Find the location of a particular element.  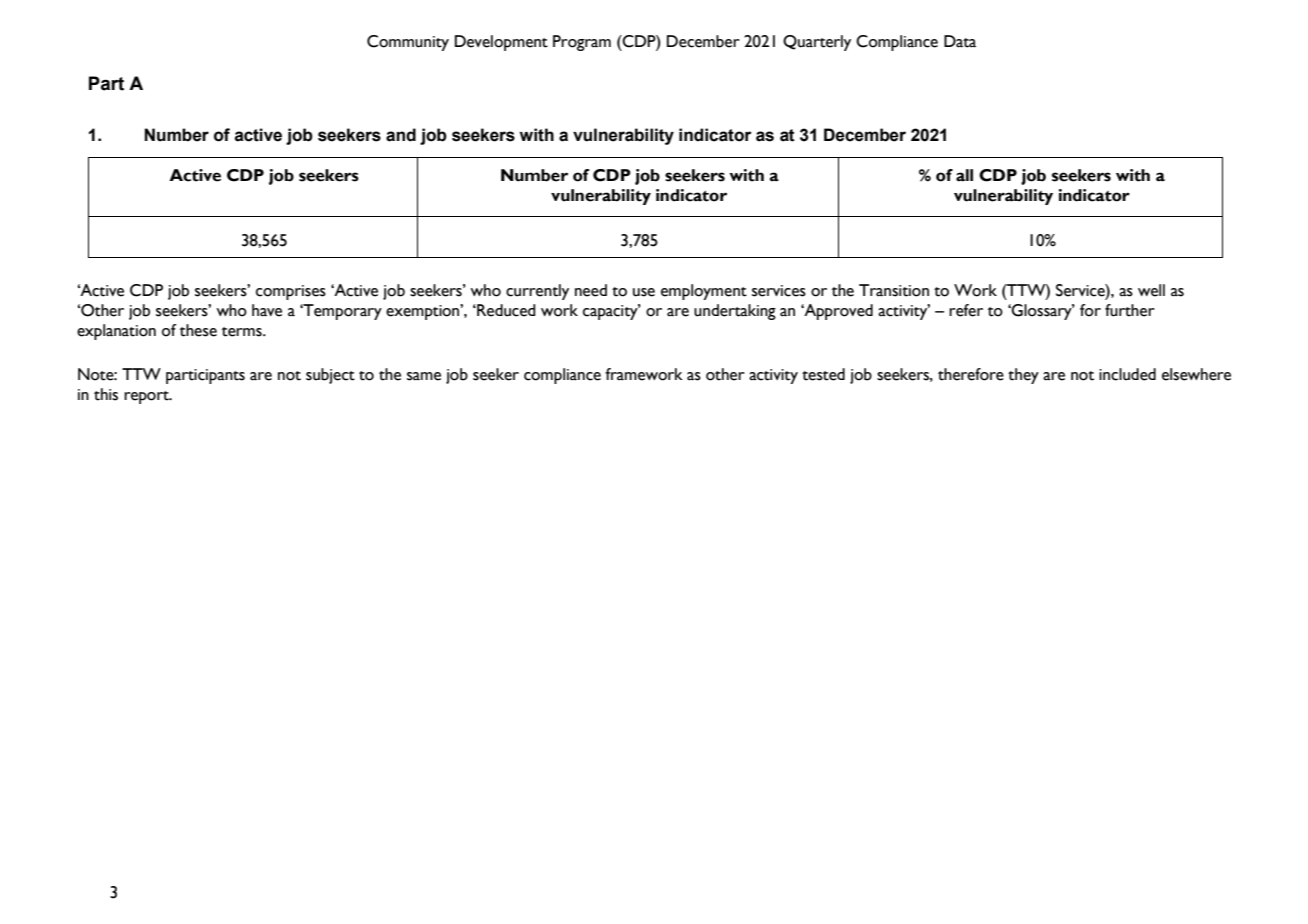

tested is located at coordinates (823, 374).
